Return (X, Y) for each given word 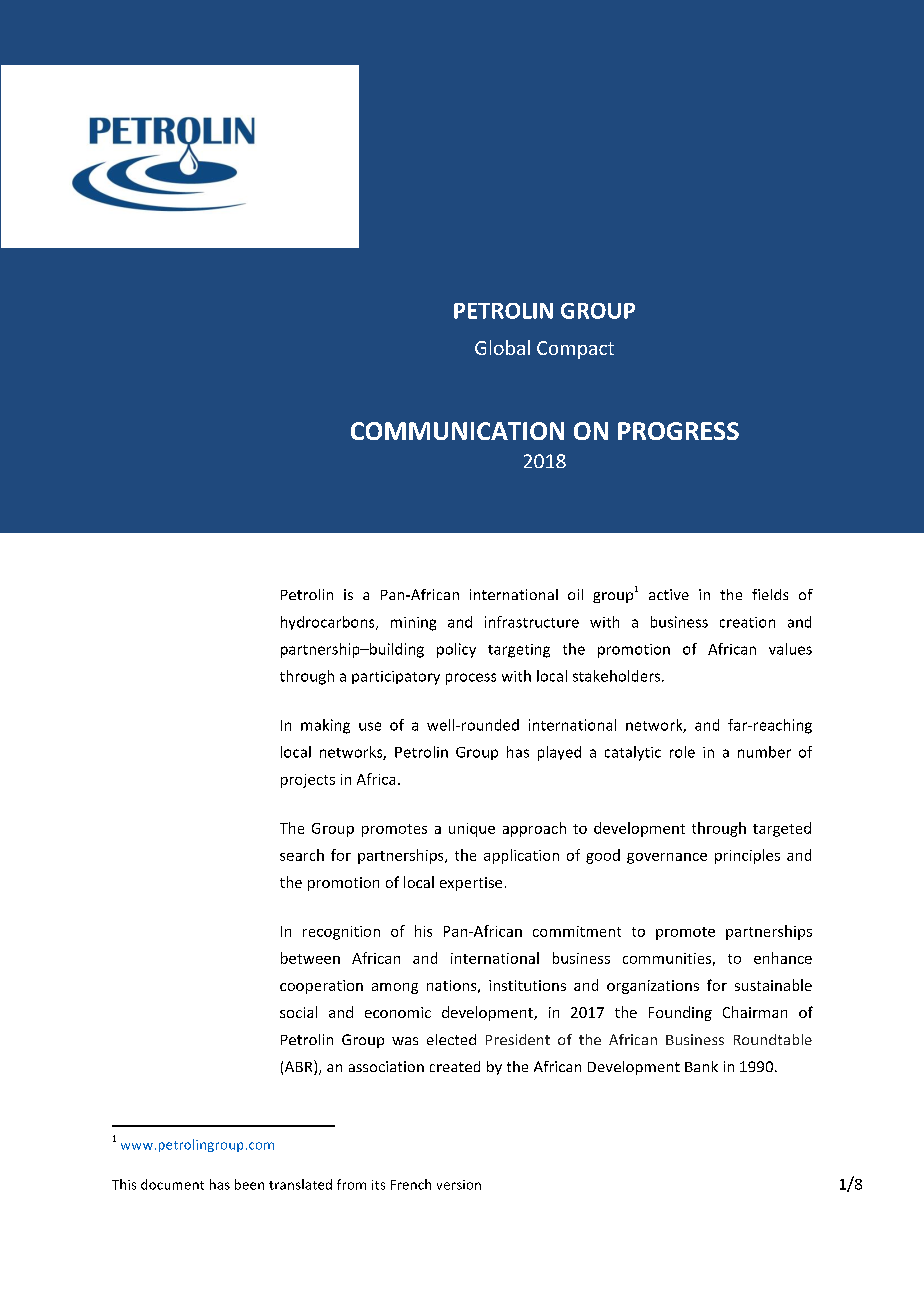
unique (472, 830)
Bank (701, 1066)
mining (413, 624)
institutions (527, 985)
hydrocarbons (329, 623)
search (302, 855)
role (682, 752)
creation (747, 622)
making (325, 726)
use (370, 726)
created (455, 1066)
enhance (783, 958)
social (298, 1012)
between (310, 958)
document (172, 1184)
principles (747, 856)
